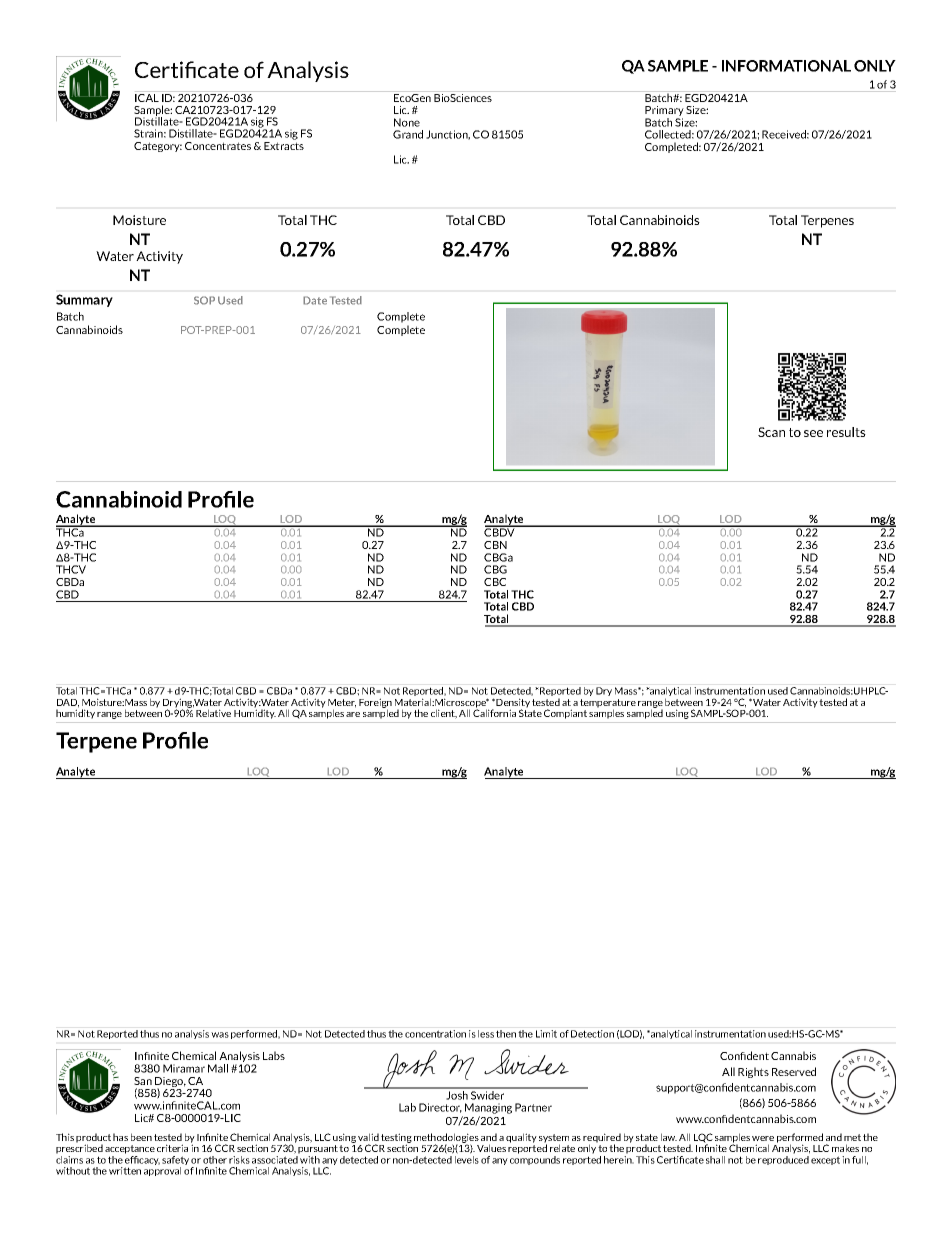 This image has width=952, height=1233. What do you see at coordinates (172, 1148) in the image?
I see `criteria` at bounding box center [172, 1148].
